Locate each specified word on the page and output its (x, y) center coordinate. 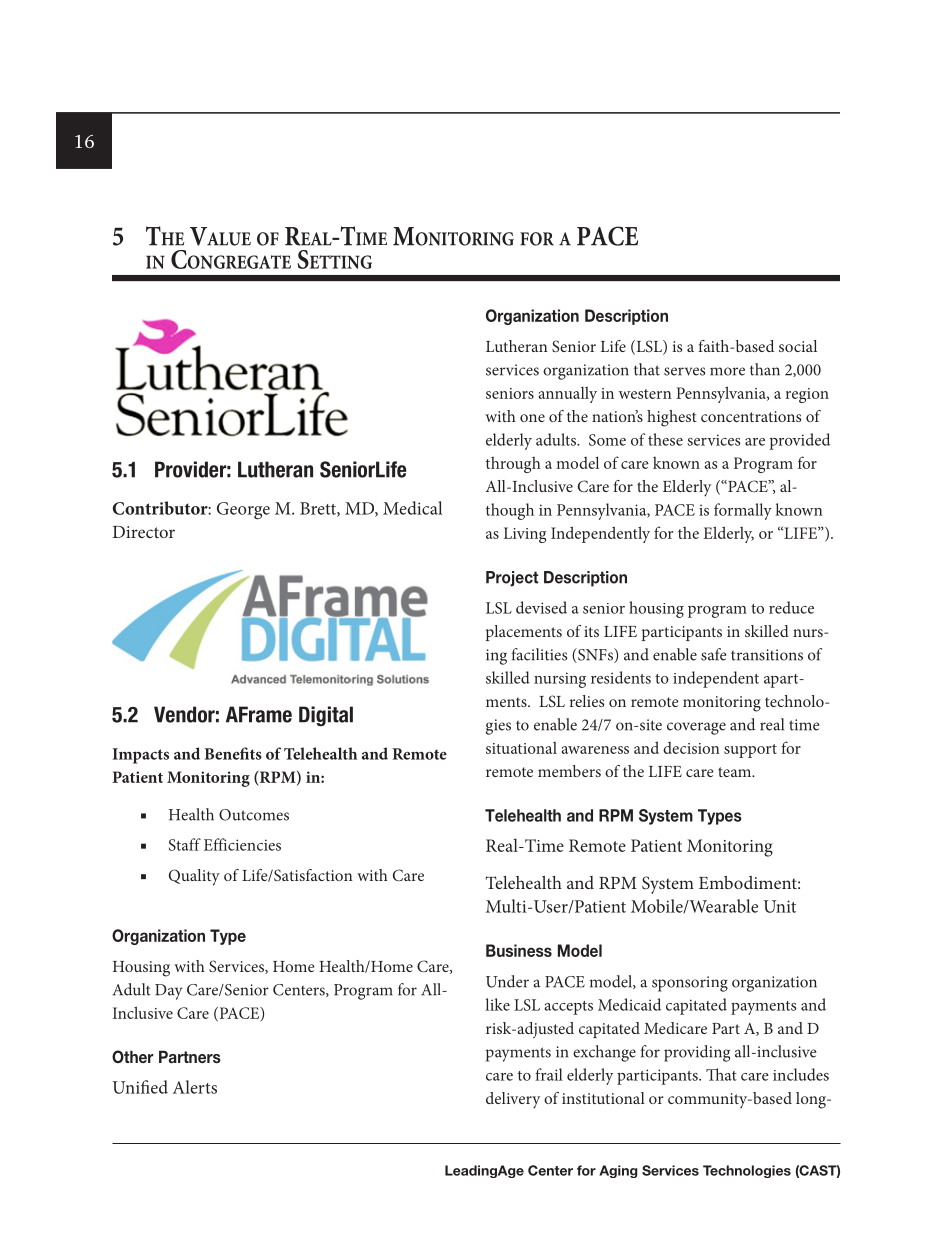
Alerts (195, 1087)
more (727, 371)
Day (168, 992)
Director (144, 532)
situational (521, 748)
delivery (513, 1100)
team (736, 772)
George (243, 511)
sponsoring (690, 984)
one (532, 418)
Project (512, 579)
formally (743, 511)
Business (519, 950)
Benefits (233, 753)
